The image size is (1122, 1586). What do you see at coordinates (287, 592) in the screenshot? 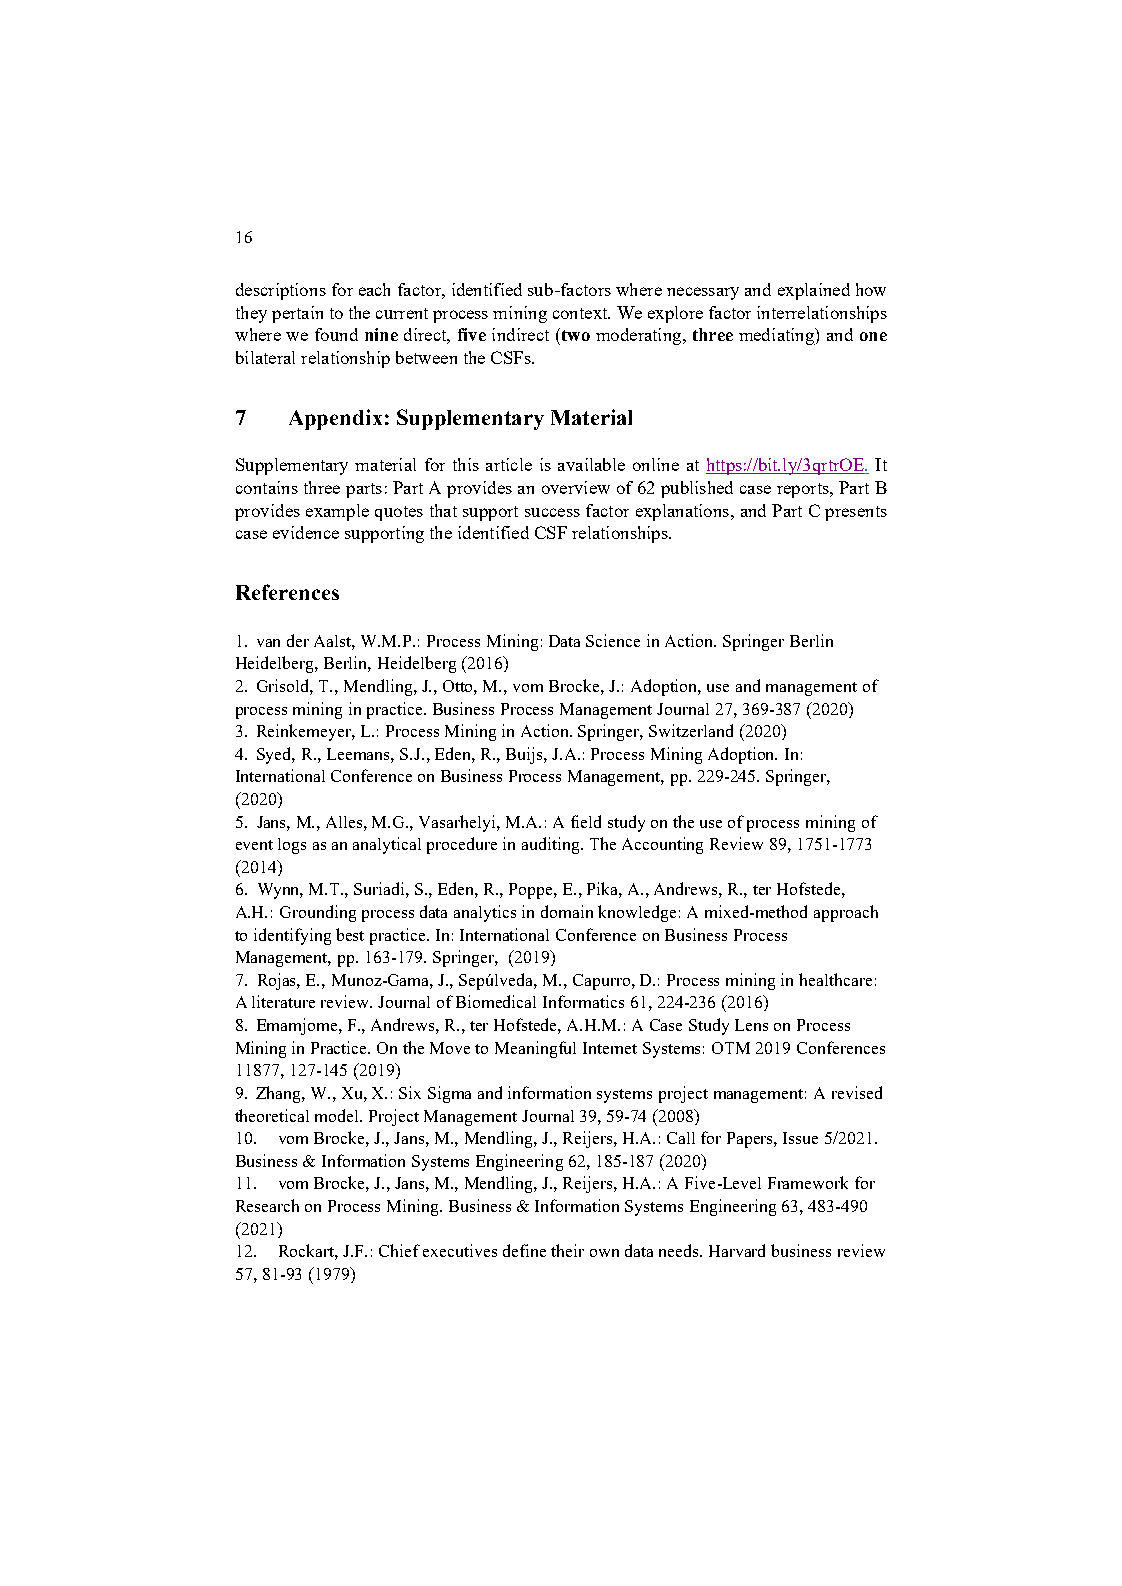
I see `References` at bounding box center [287, 592].
